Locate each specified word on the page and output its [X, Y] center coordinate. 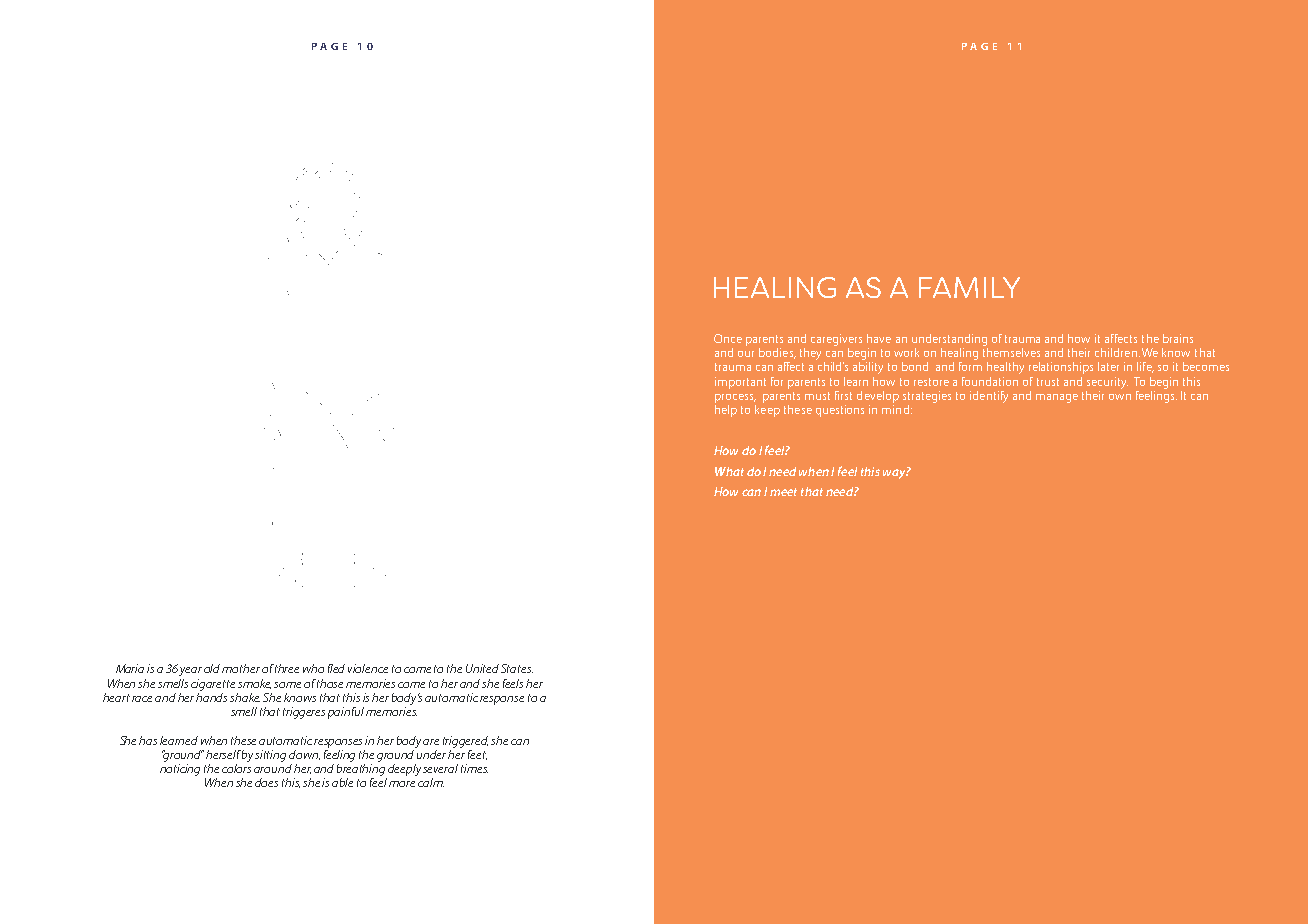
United [482, 668]
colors [236, 767]
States [517, 668]
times [474, 768]
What [729, 471]
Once [728, 338]
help [726, 409]
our [746, 354]
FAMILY [969, 287]
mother [241, 668]
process [735, 398]
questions [840, 411]
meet [783, 492]
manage [1057, 398]
